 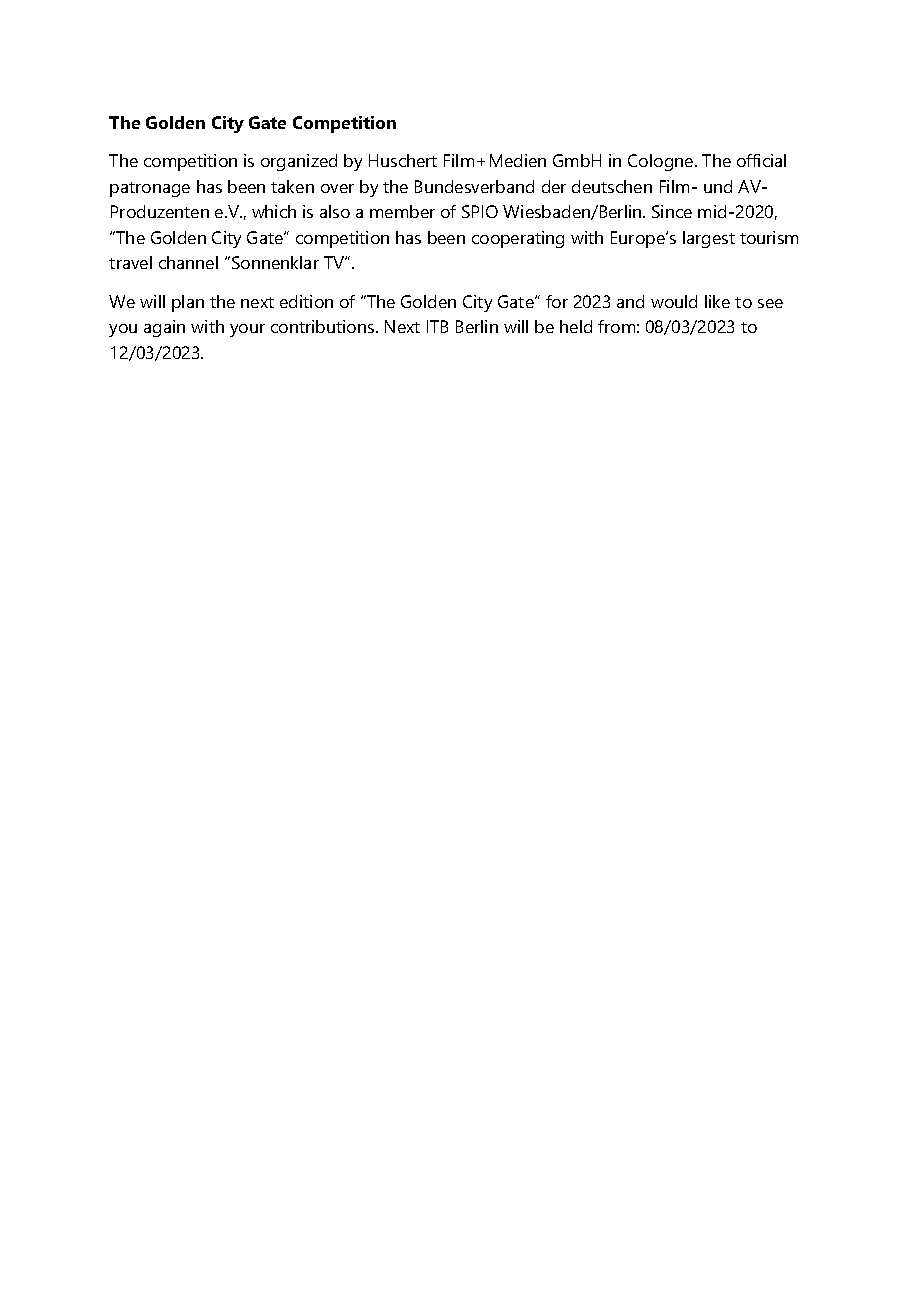 I want to click on Cologne, so click(x=662, y=162).
